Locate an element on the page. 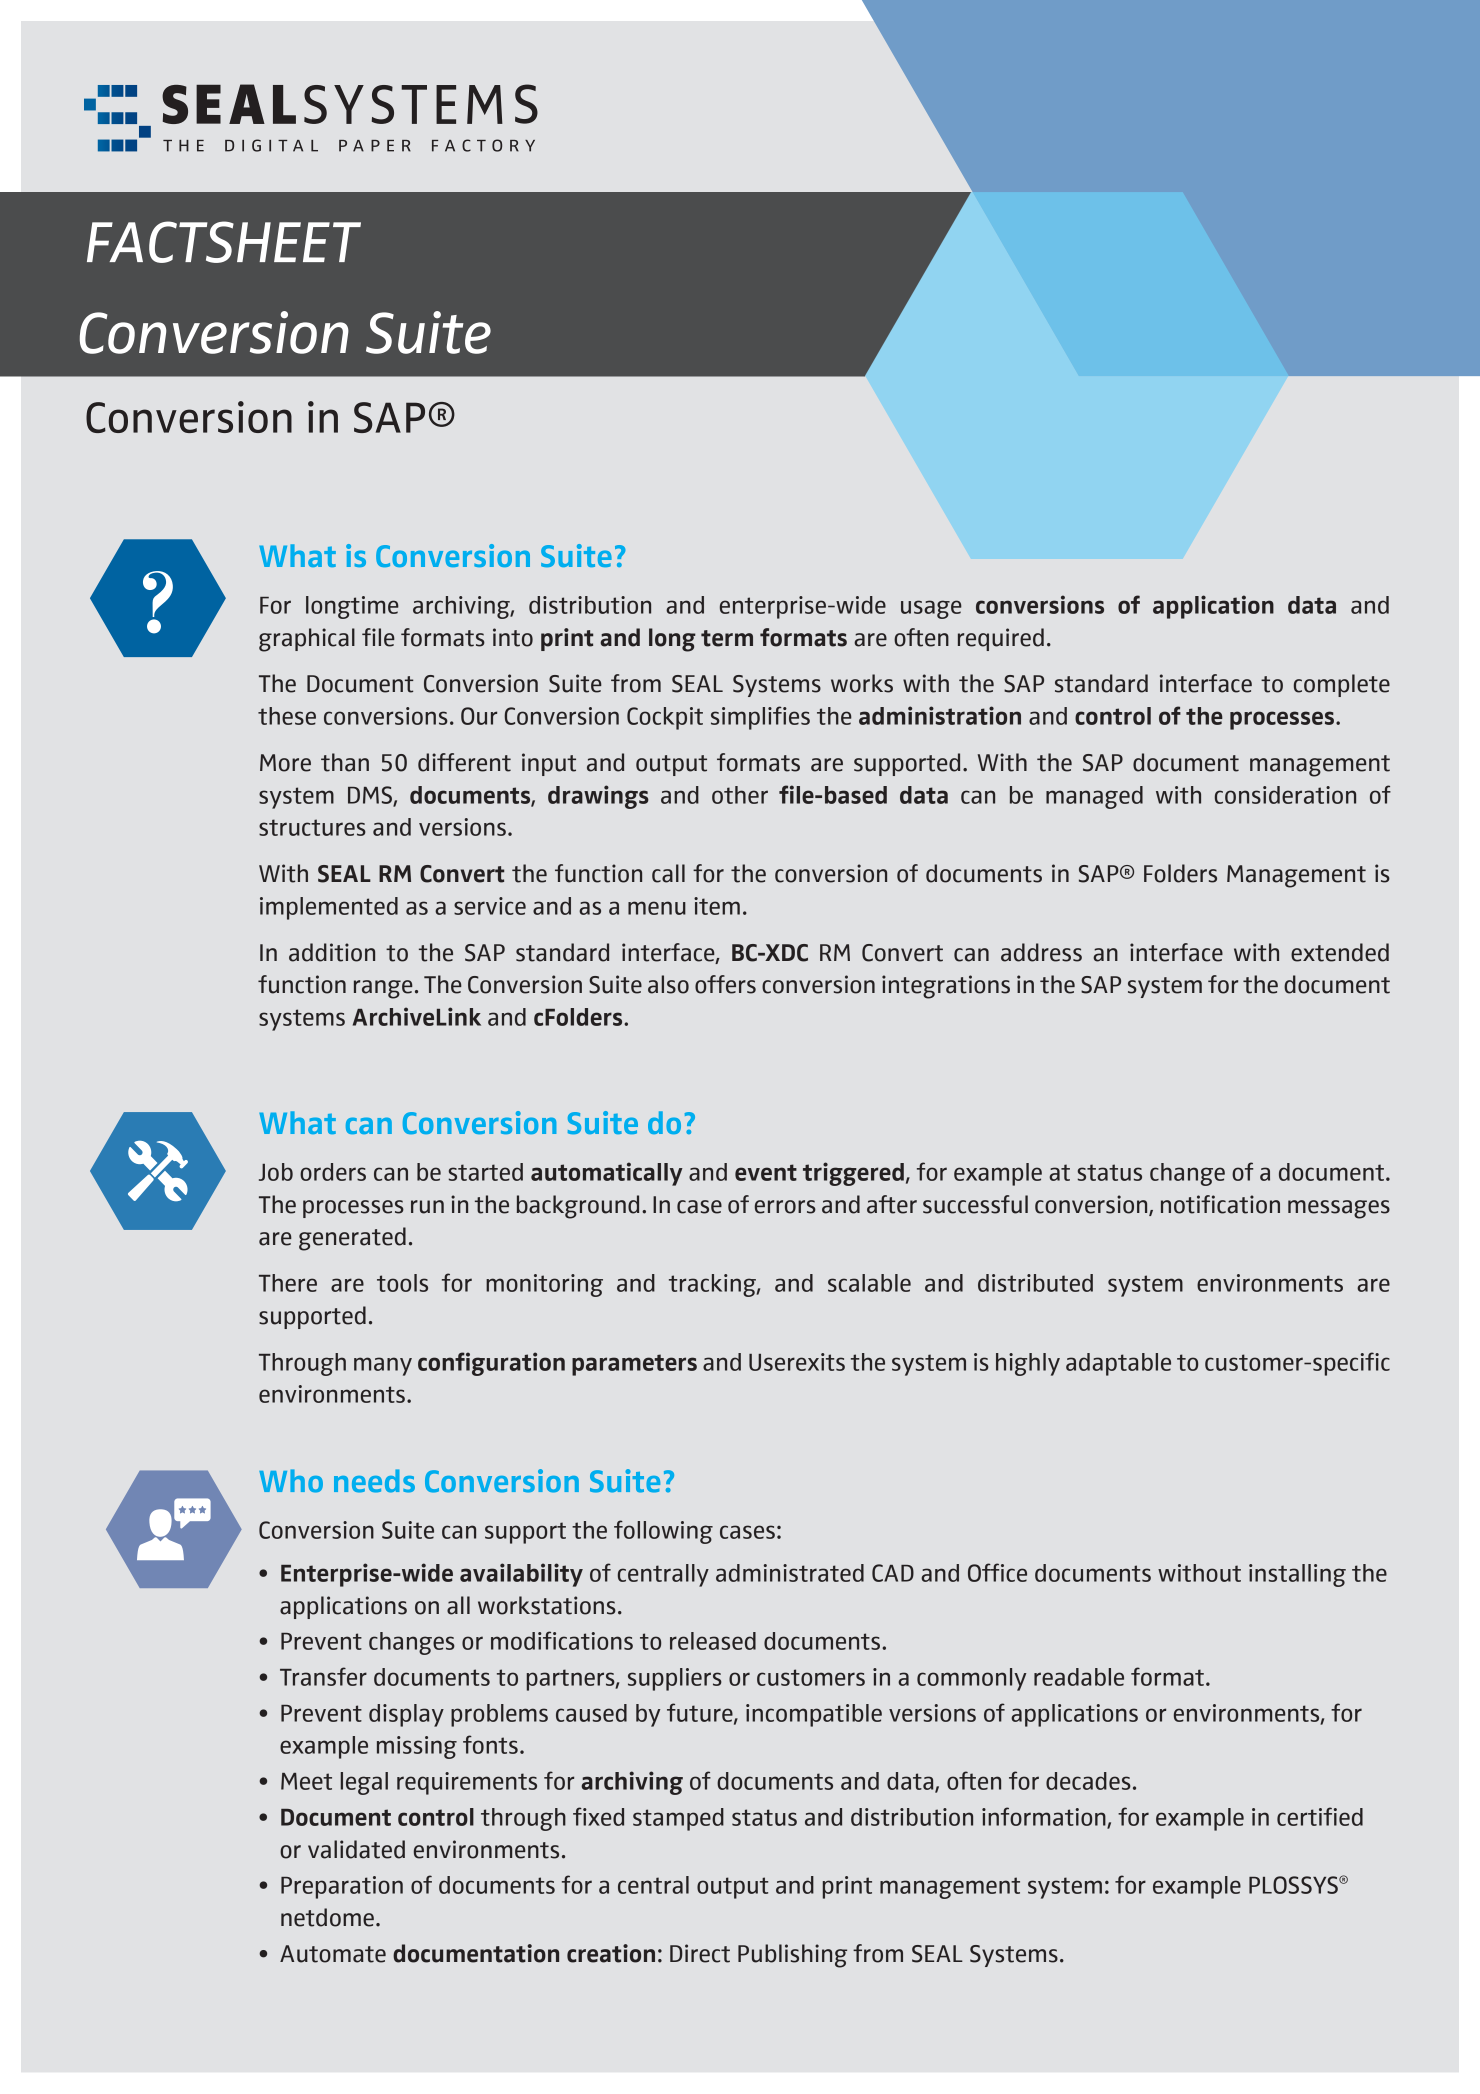 This page has height=2094, width=1480. tools is located at coordinates (402, 1283).
